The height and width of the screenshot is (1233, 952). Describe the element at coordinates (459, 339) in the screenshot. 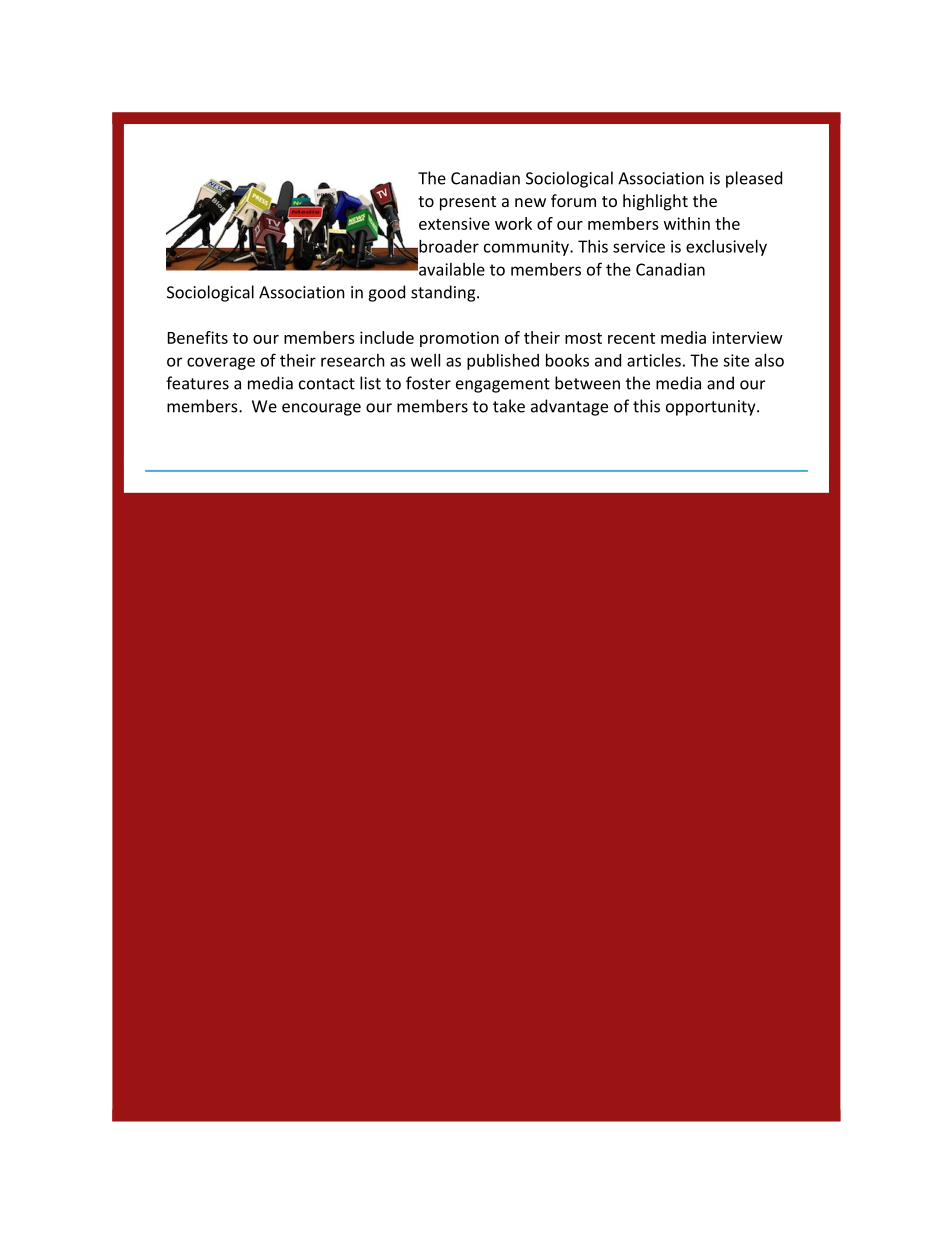

I see `promotion` at that location.
